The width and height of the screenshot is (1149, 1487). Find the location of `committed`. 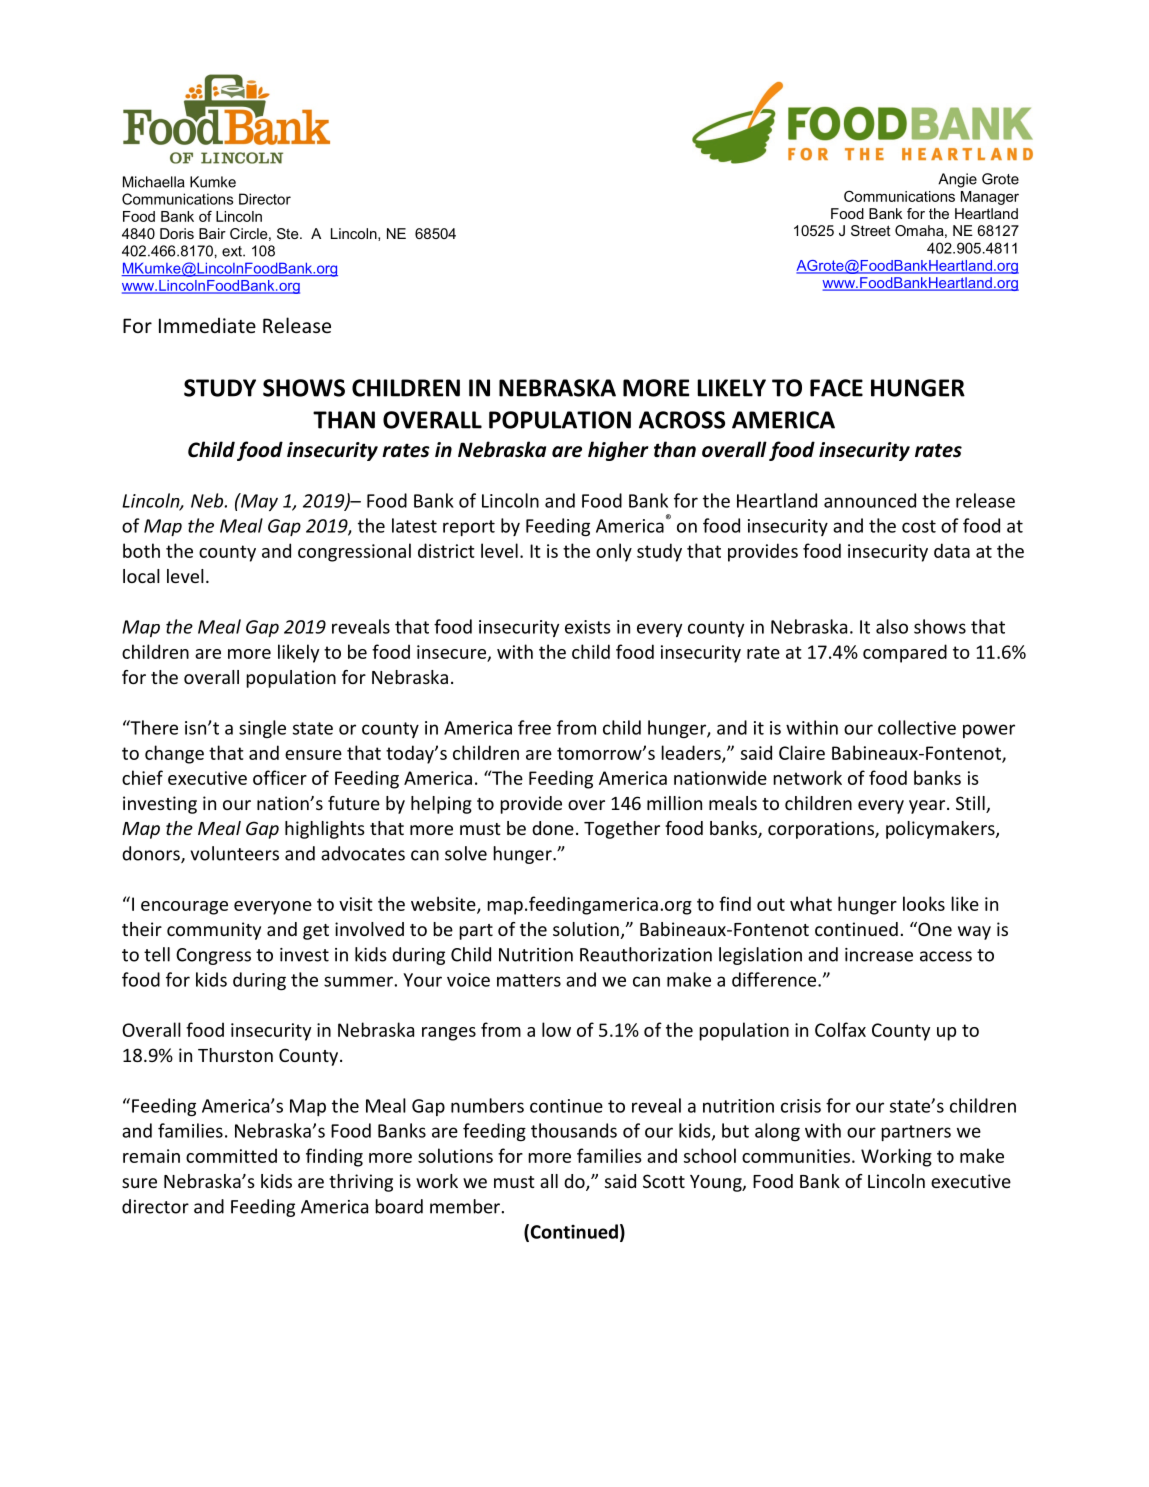

committed is located at coordinates (231, 1155).
